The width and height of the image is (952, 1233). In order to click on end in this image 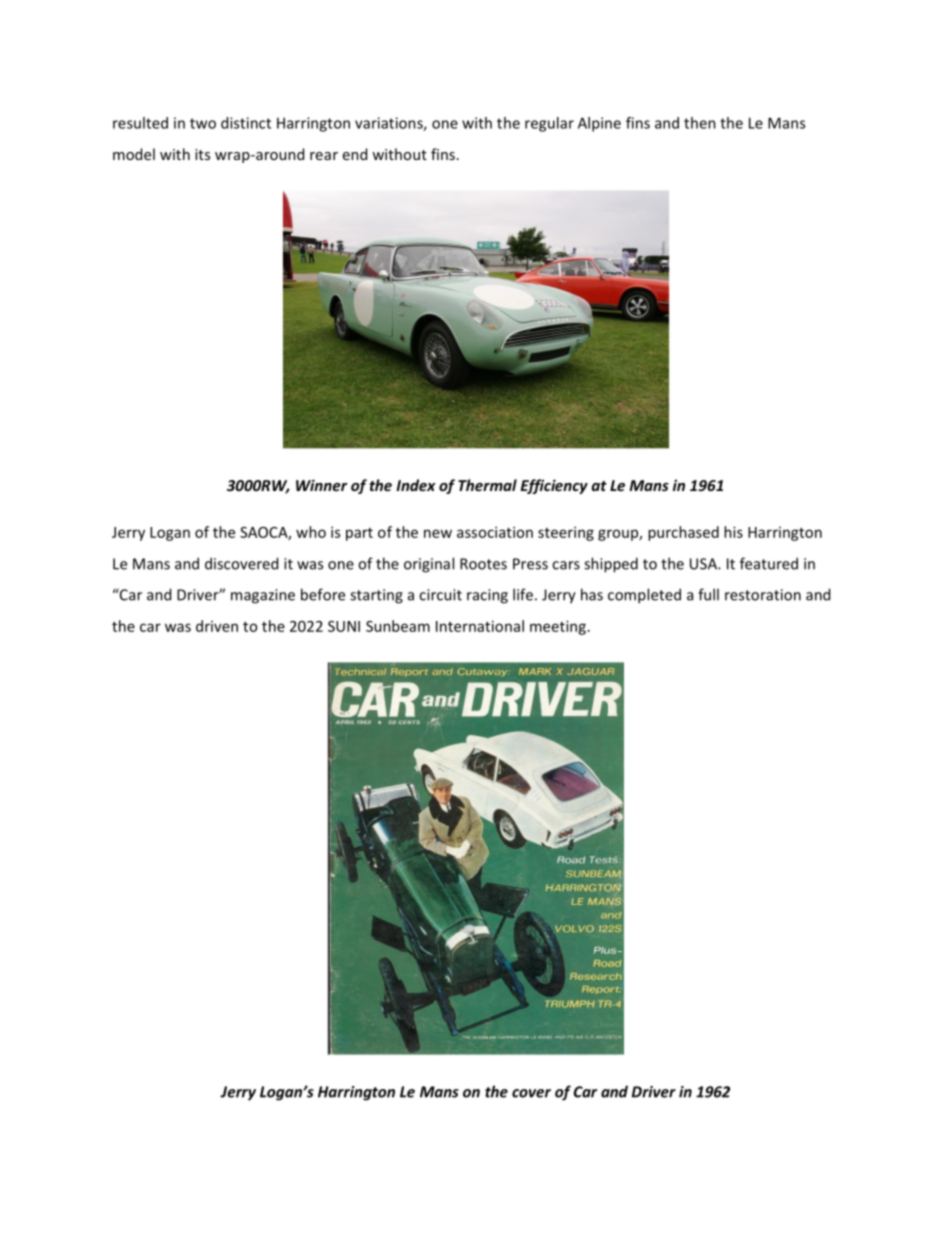, I will do `click(355, 154)`.
